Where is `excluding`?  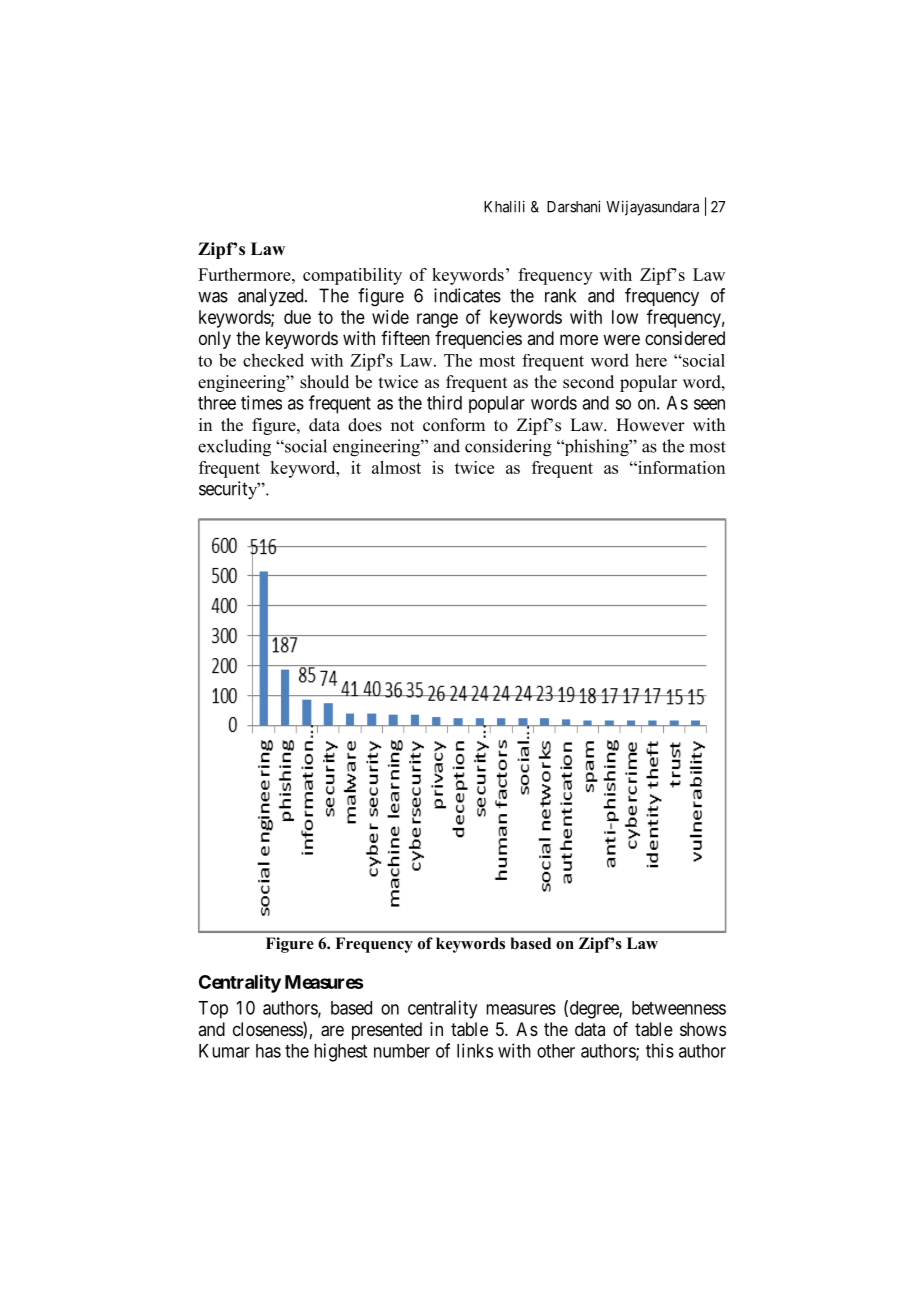 excluding is located at coordinates (234, 448).
